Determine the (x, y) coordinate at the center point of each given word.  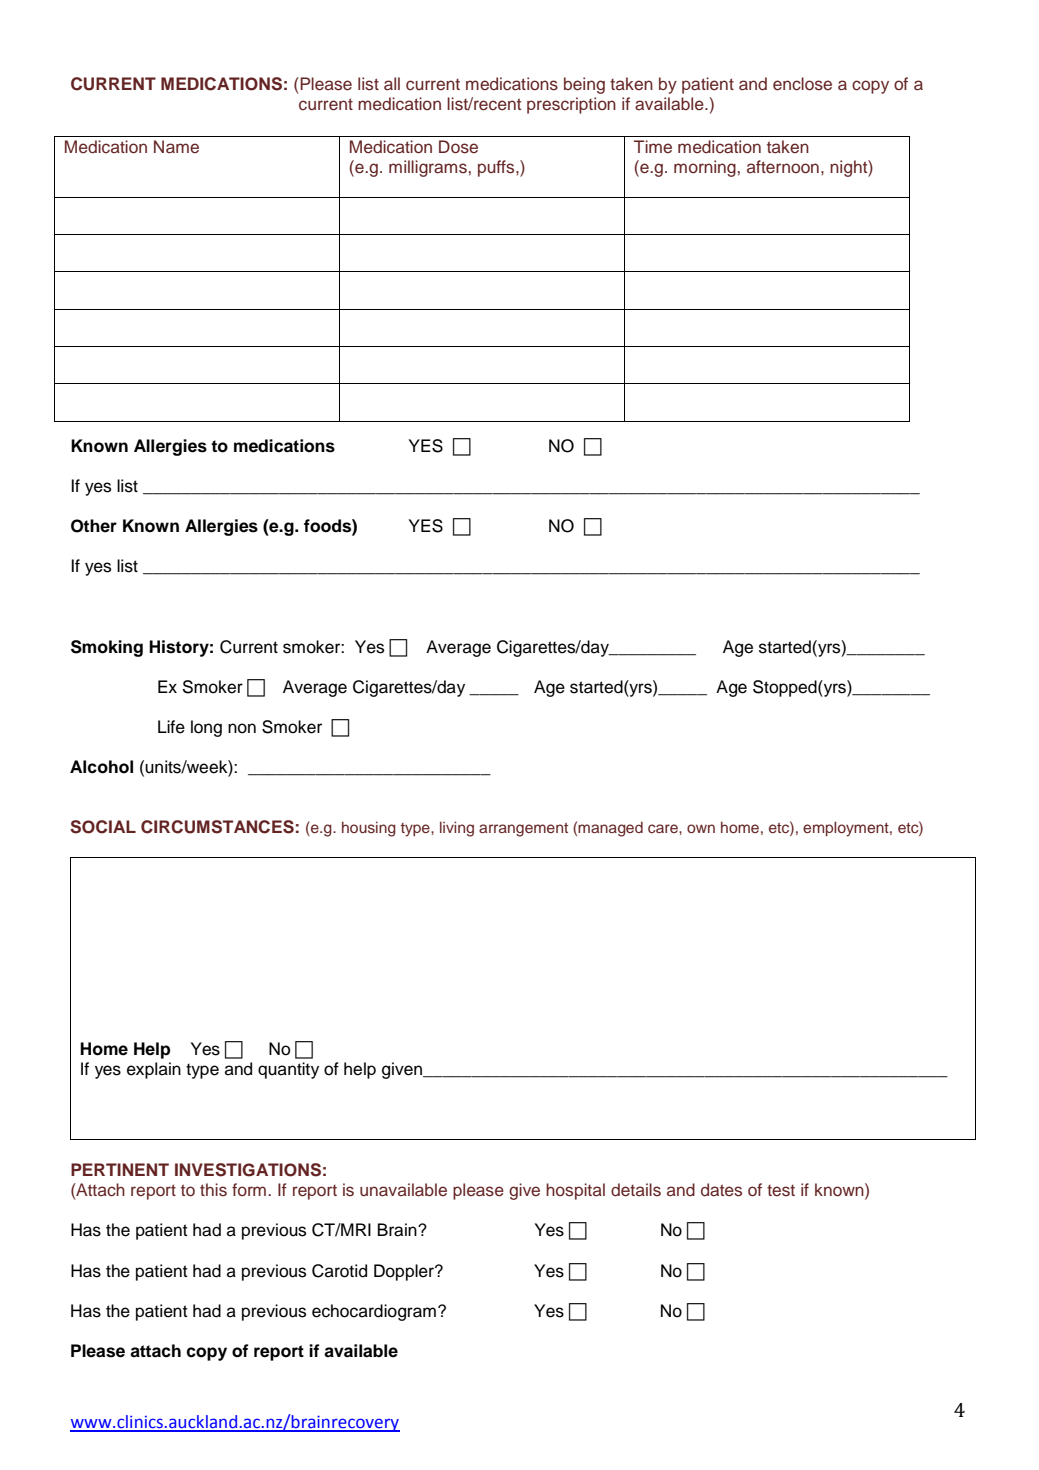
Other (94, 526)
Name (176, 147)
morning (705, 168)
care (664, 828)
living (457, 829)
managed (610, 829)
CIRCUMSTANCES (217, 827)
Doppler (405, 1272)
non (242, 728)
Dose (458, 147)
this (213, 1190)
